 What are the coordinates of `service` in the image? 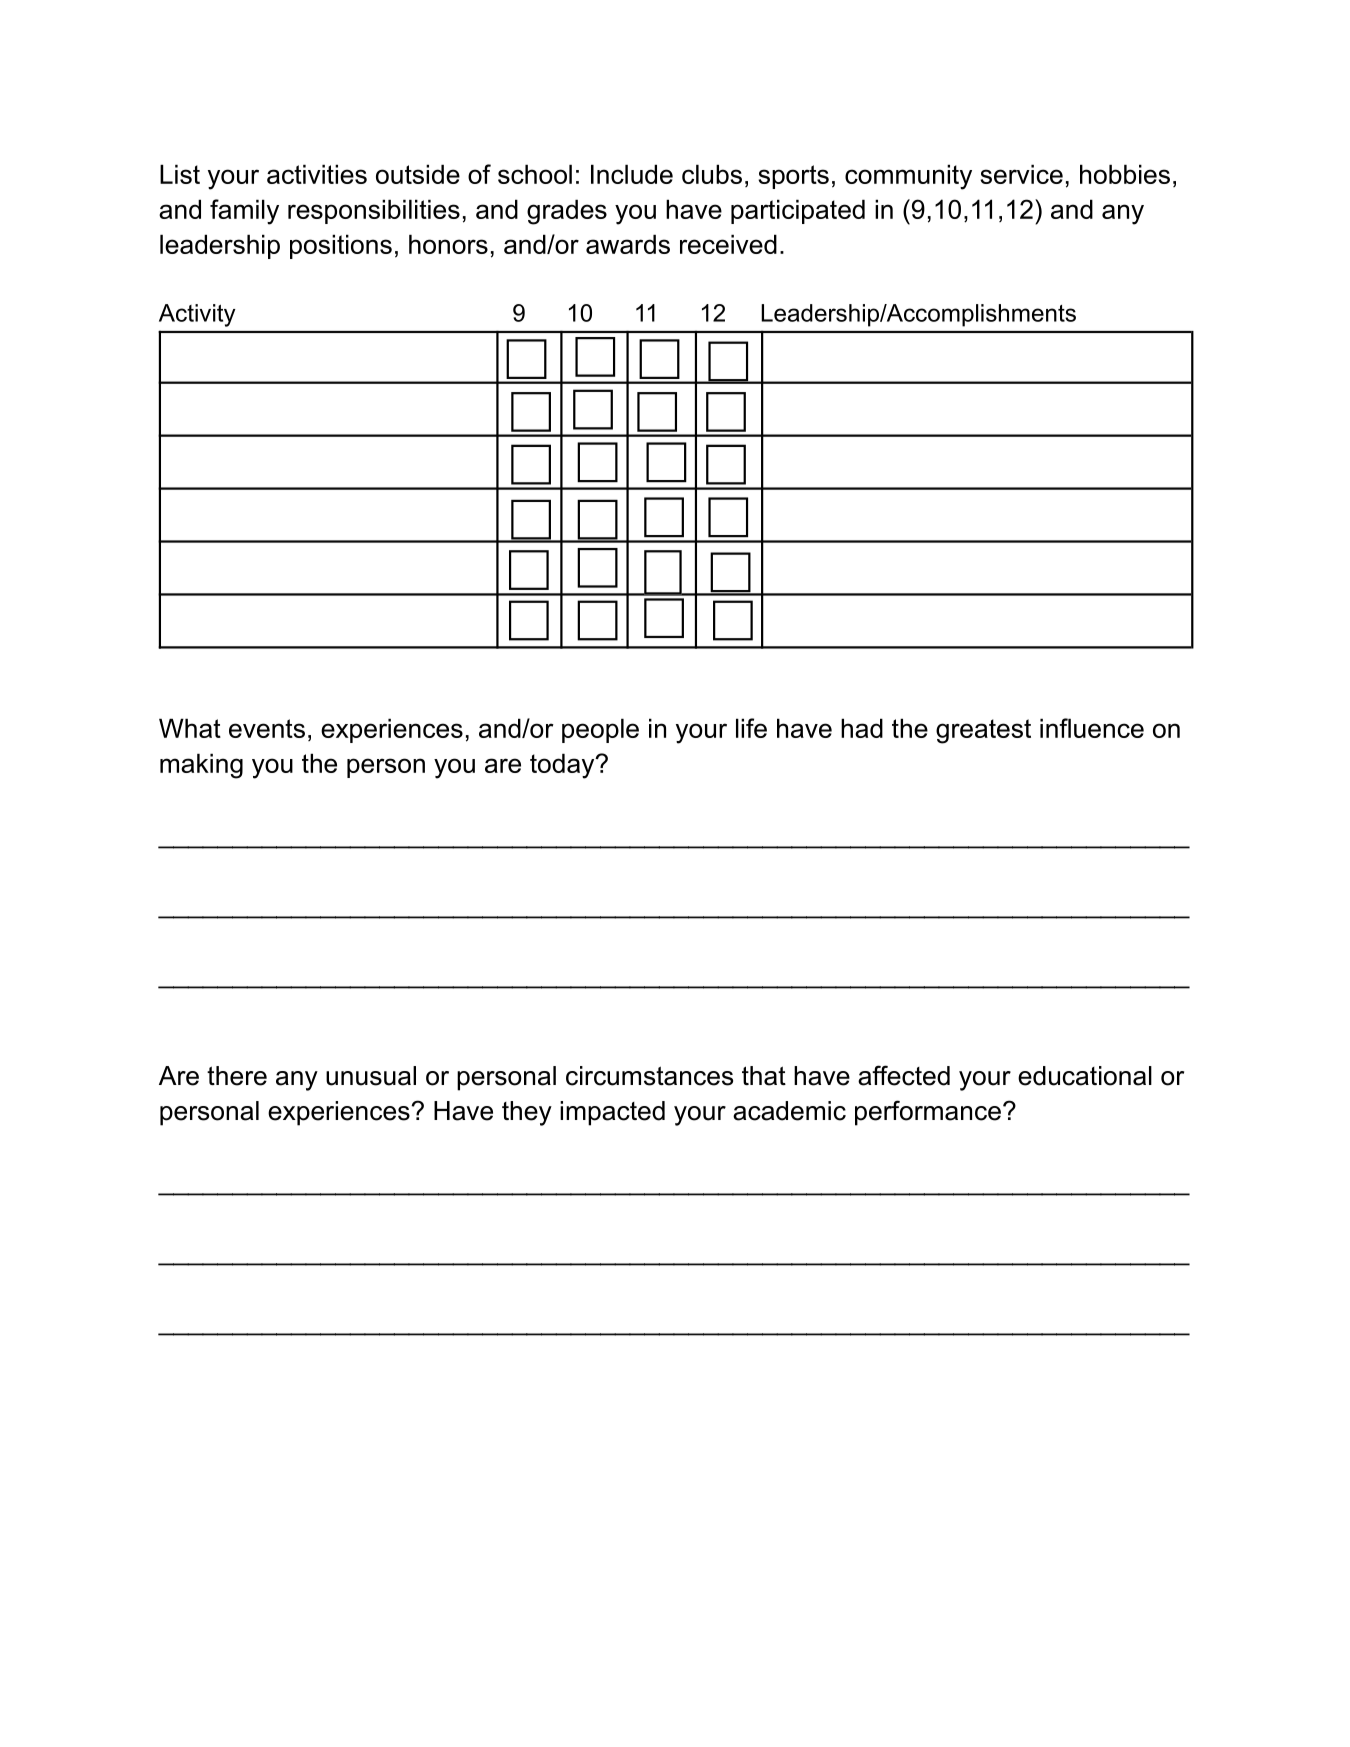 It's located at (1021, 174).
